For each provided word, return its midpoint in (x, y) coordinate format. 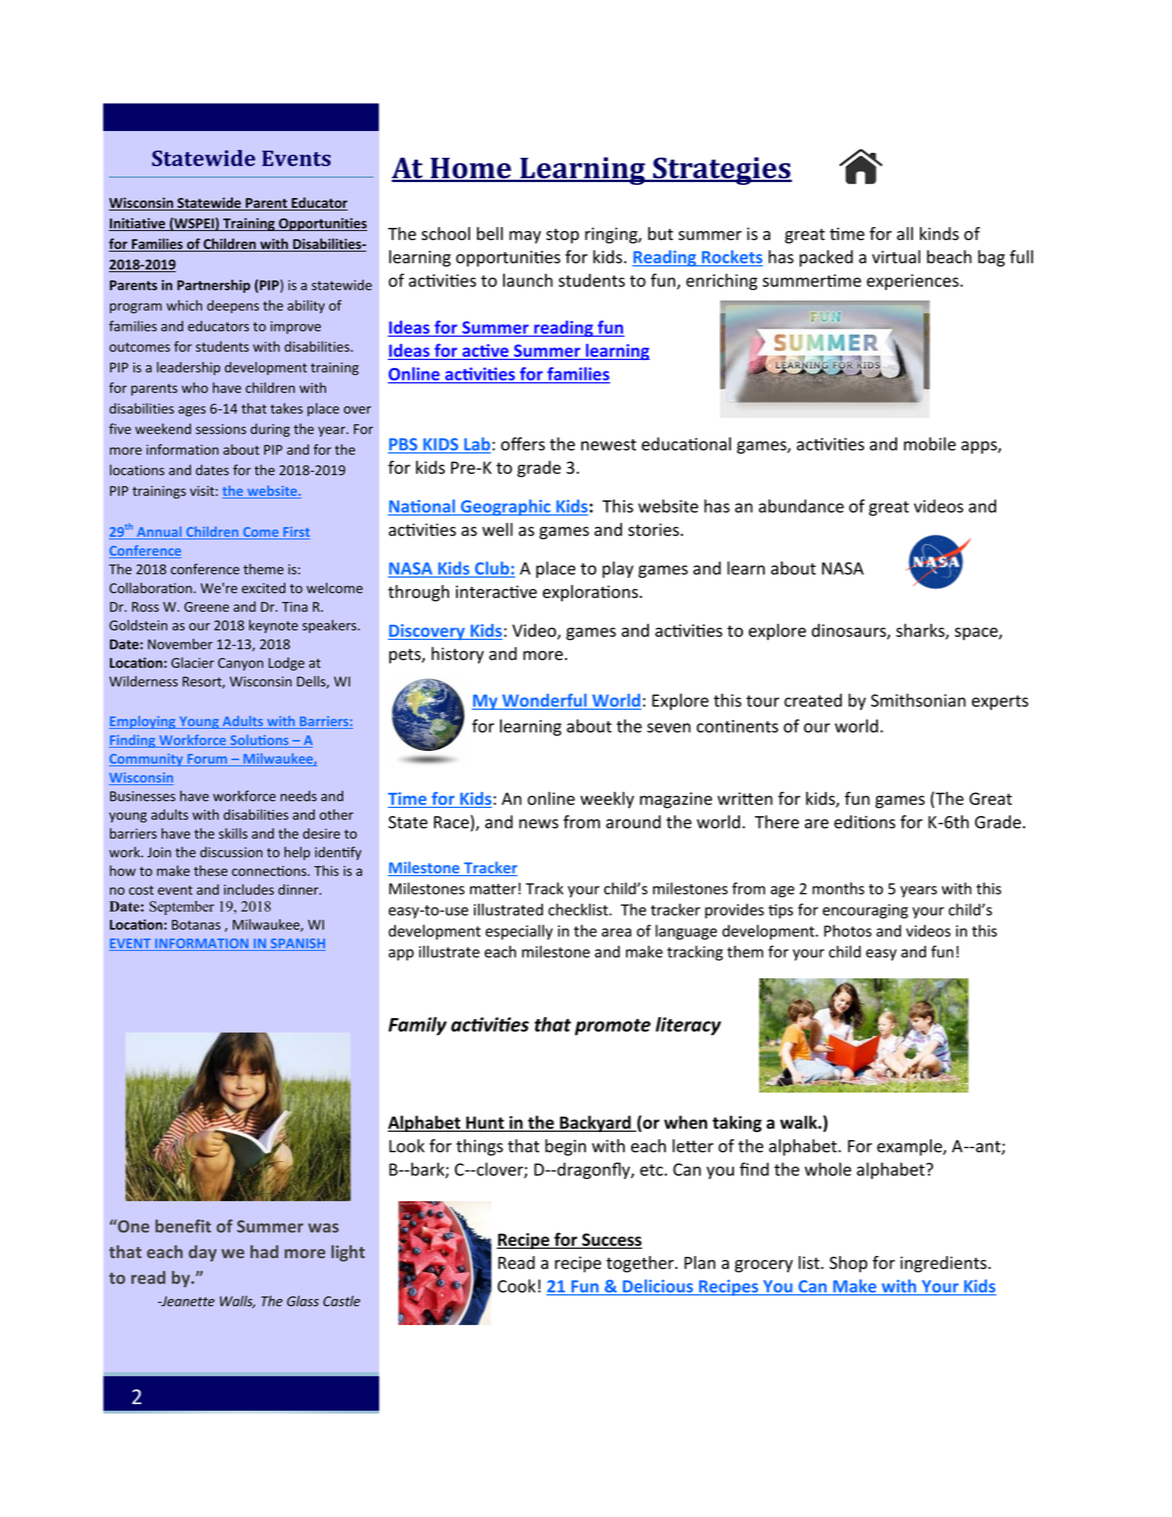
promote (613, 1027)
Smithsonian (918, 700)
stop (562, 236)
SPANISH (297, 944)
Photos (848, 931)
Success (611, 1240)
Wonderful (544, 701)
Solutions (259, 741)
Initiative (138, 224)
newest (608, 445)
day (203, 1253)
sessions (221, 429)
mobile (930, 444)
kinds (939, 234)
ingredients (944, 1264)
